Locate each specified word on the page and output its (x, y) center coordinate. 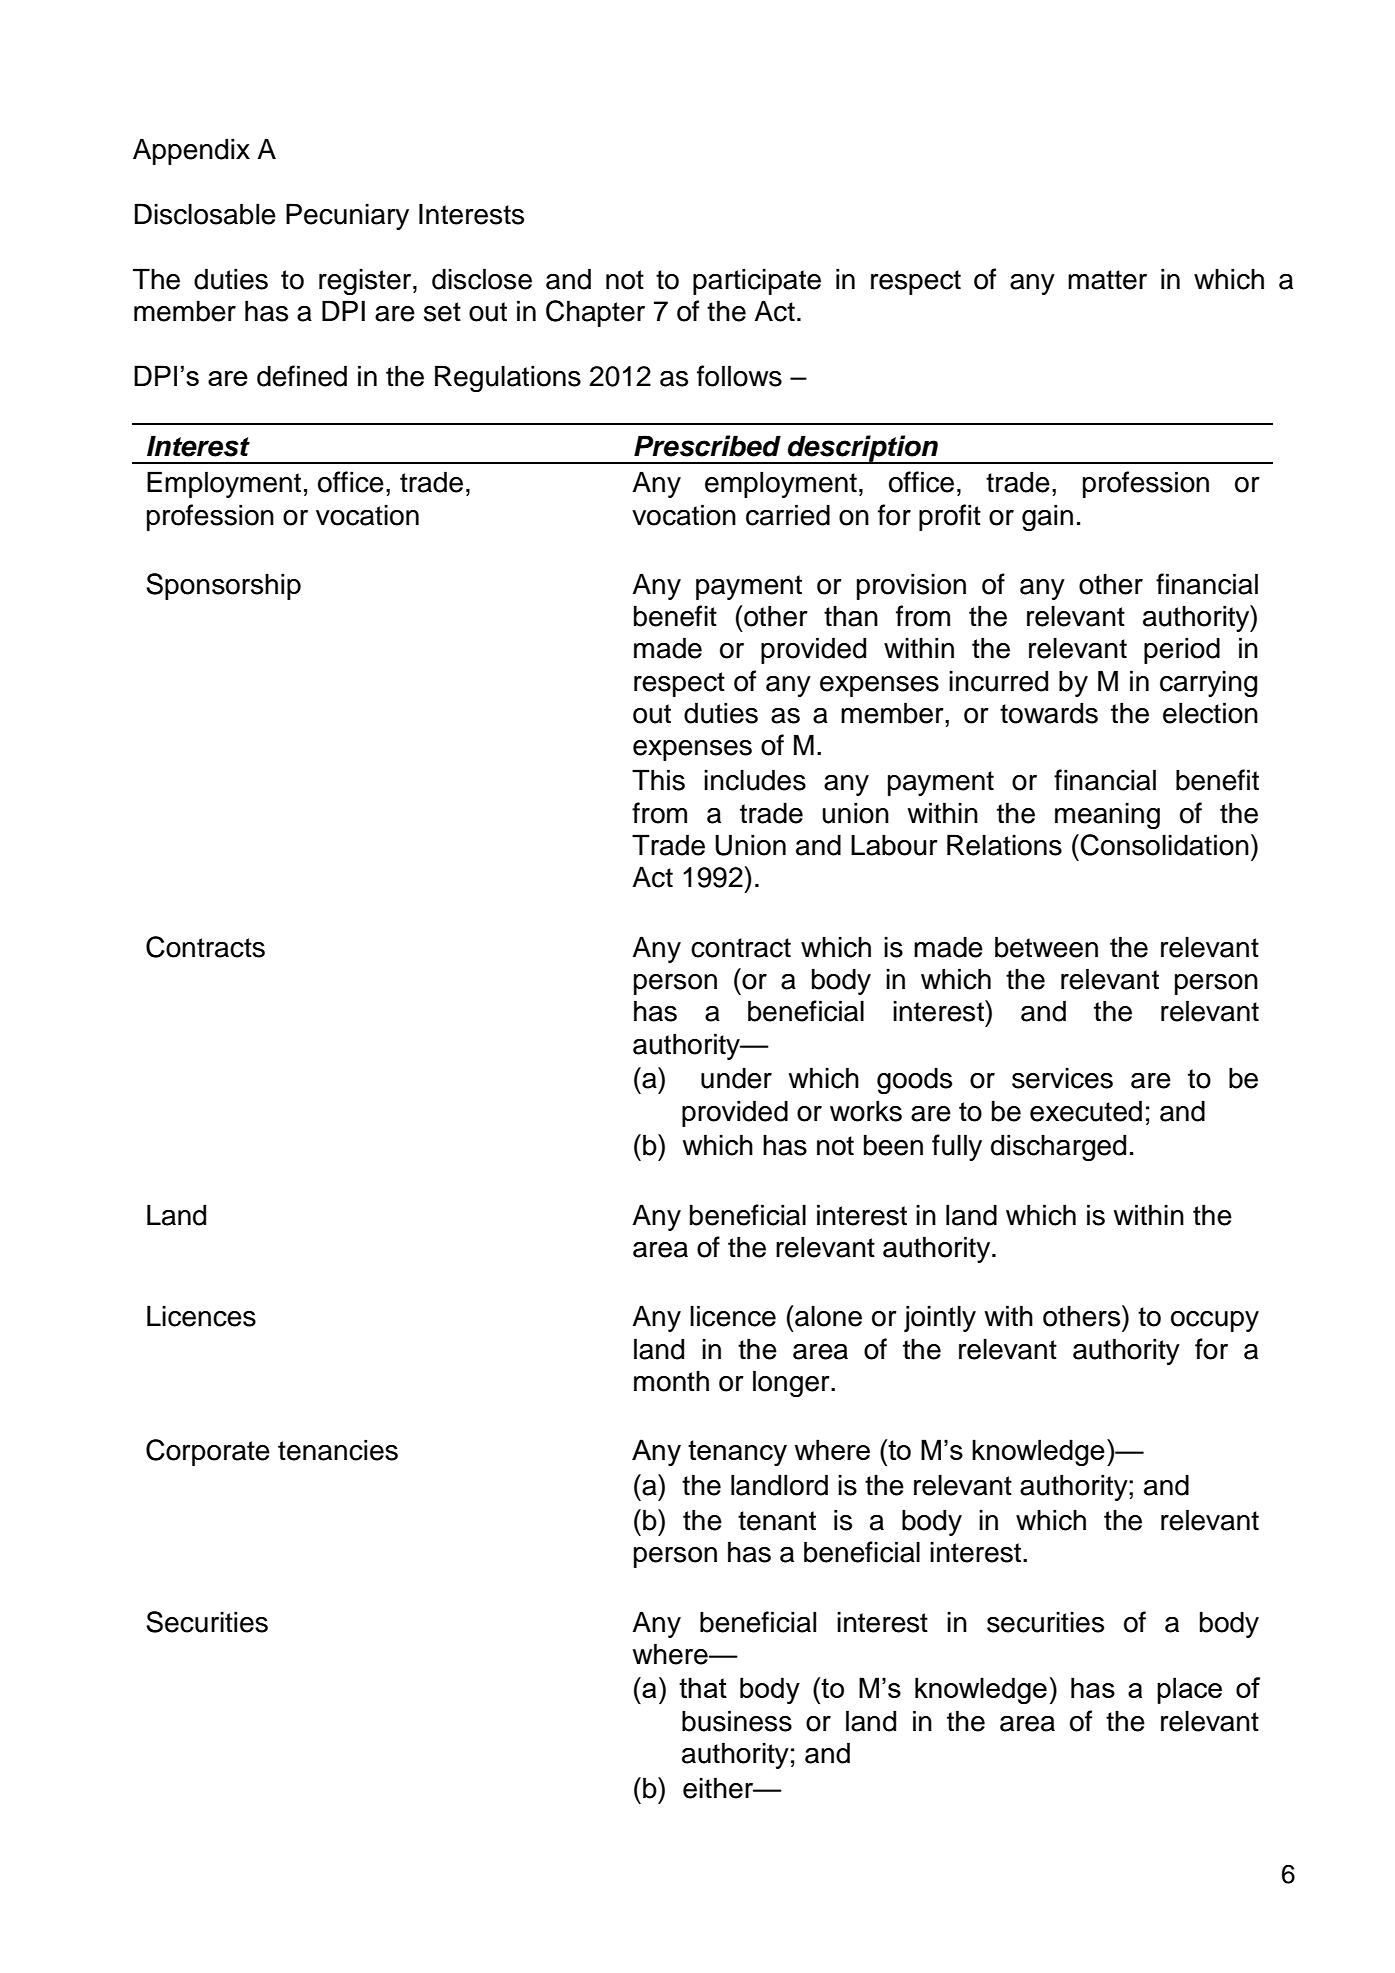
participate (757, 281)
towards (1049, 713)
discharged (1058, 1148)
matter (1107, 280)
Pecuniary (347, 216)
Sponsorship (223, 586)
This (658, 780)
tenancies (338, 1450)
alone (827, 1316)
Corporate (208, 1452)
